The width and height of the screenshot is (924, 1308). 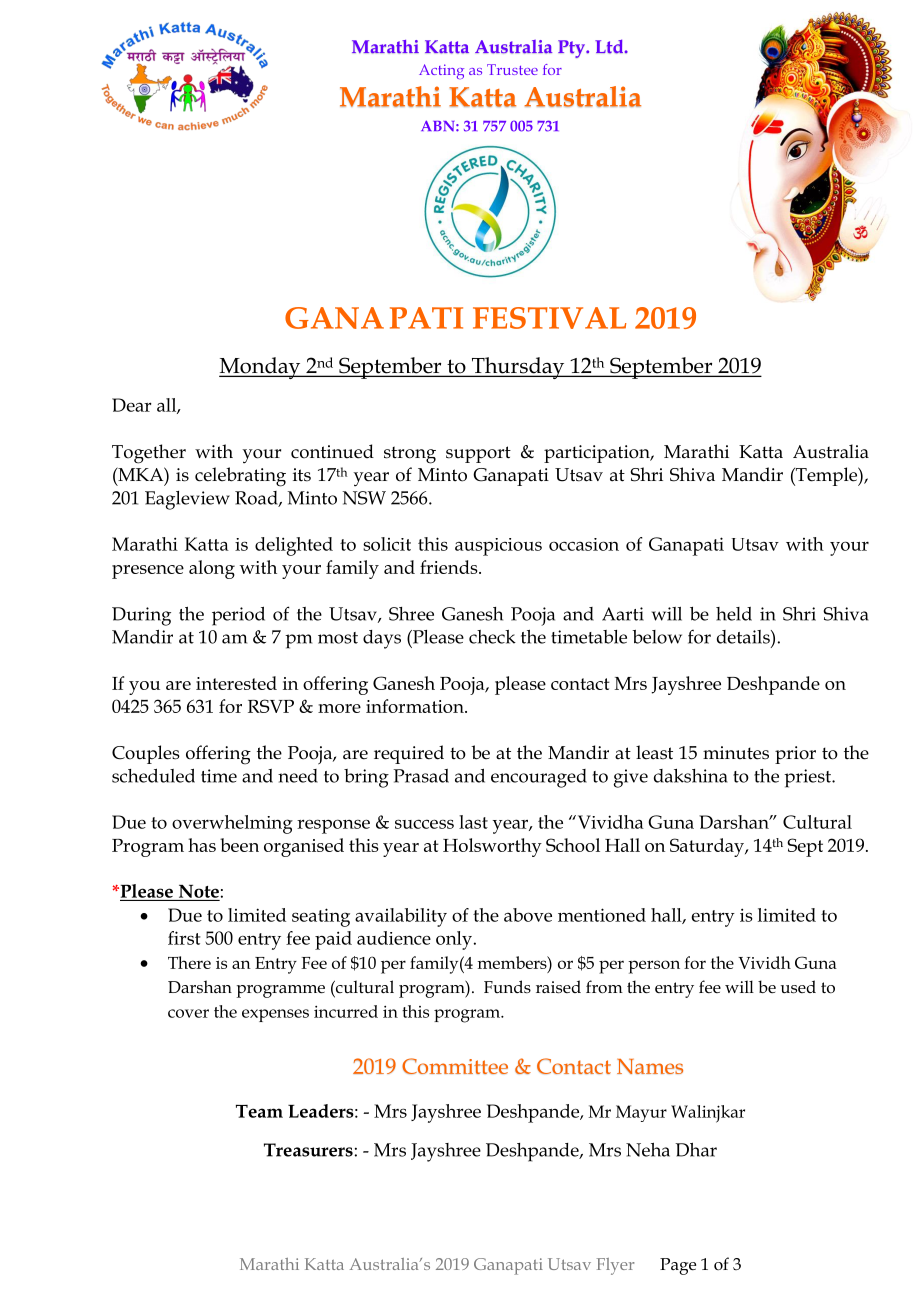 I want to click on Flyer, so click(x=615, y=1266).
